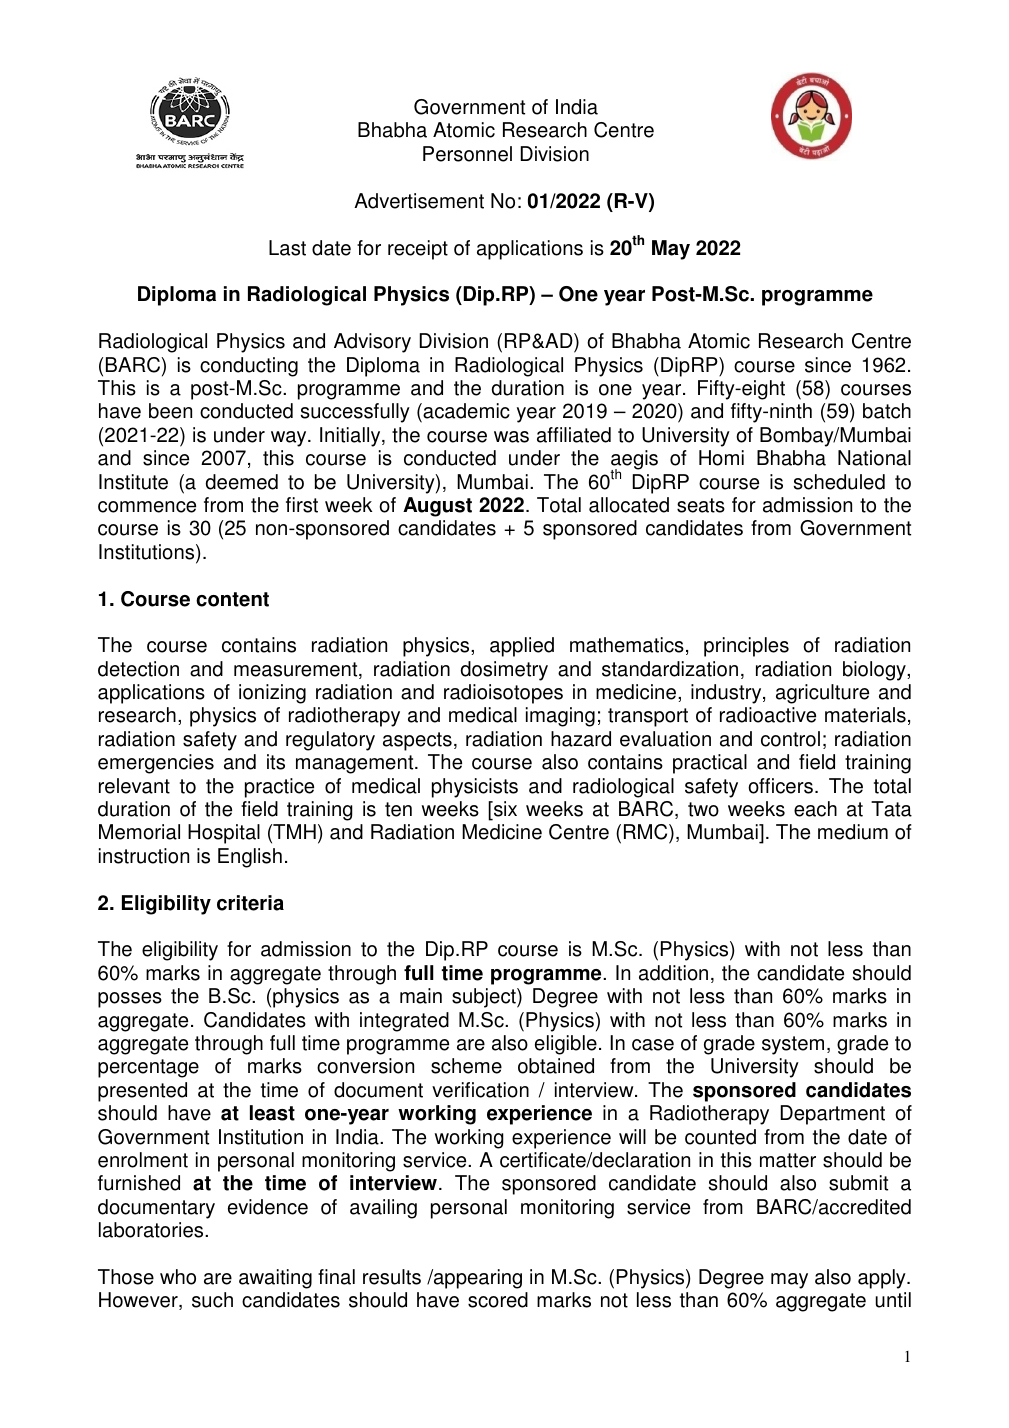 This image has height=1428, width=1009. I want to click on posses, so click(130, 1000).
